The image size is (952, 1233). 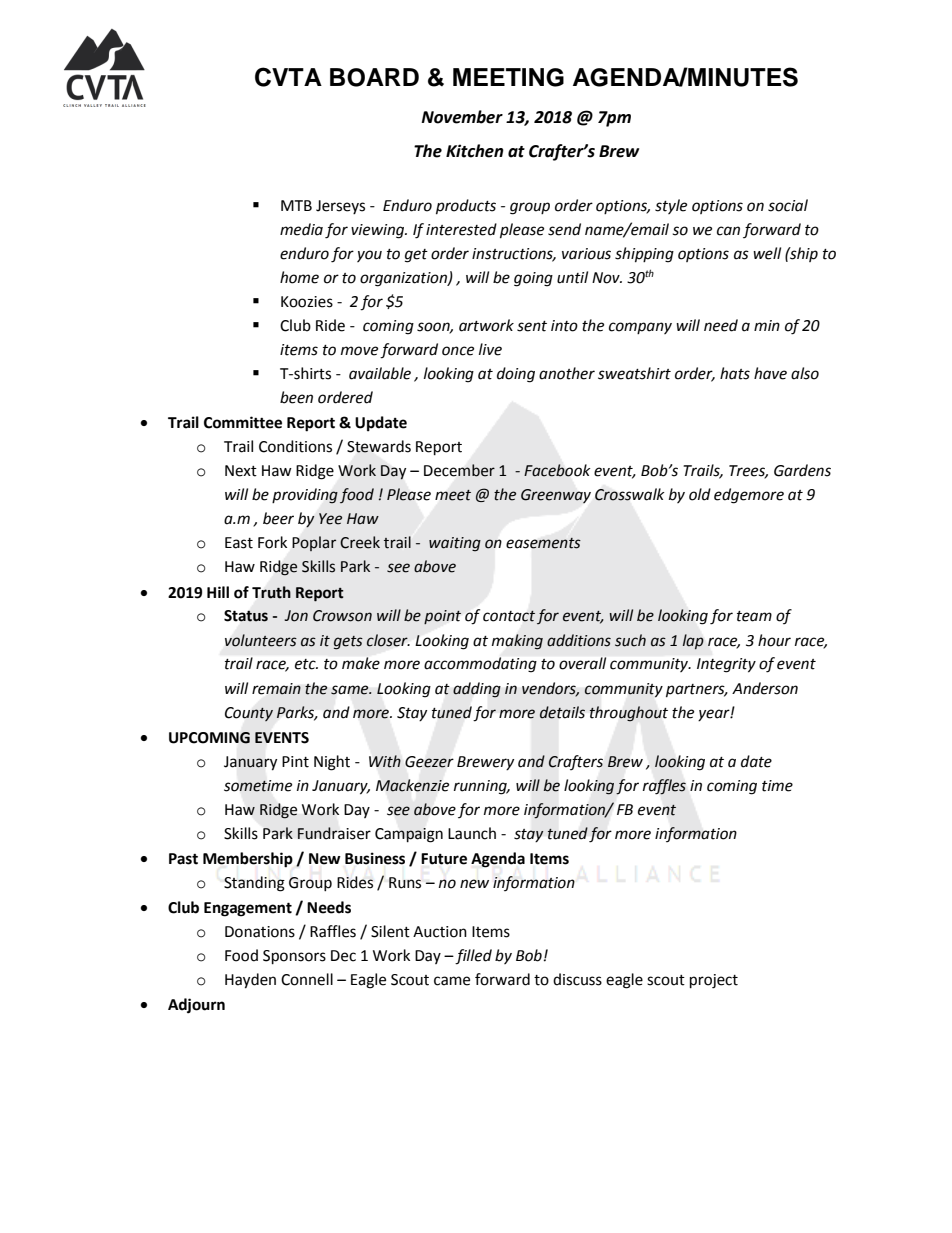 I want to click on Fork, so click(x=272, y=542).
